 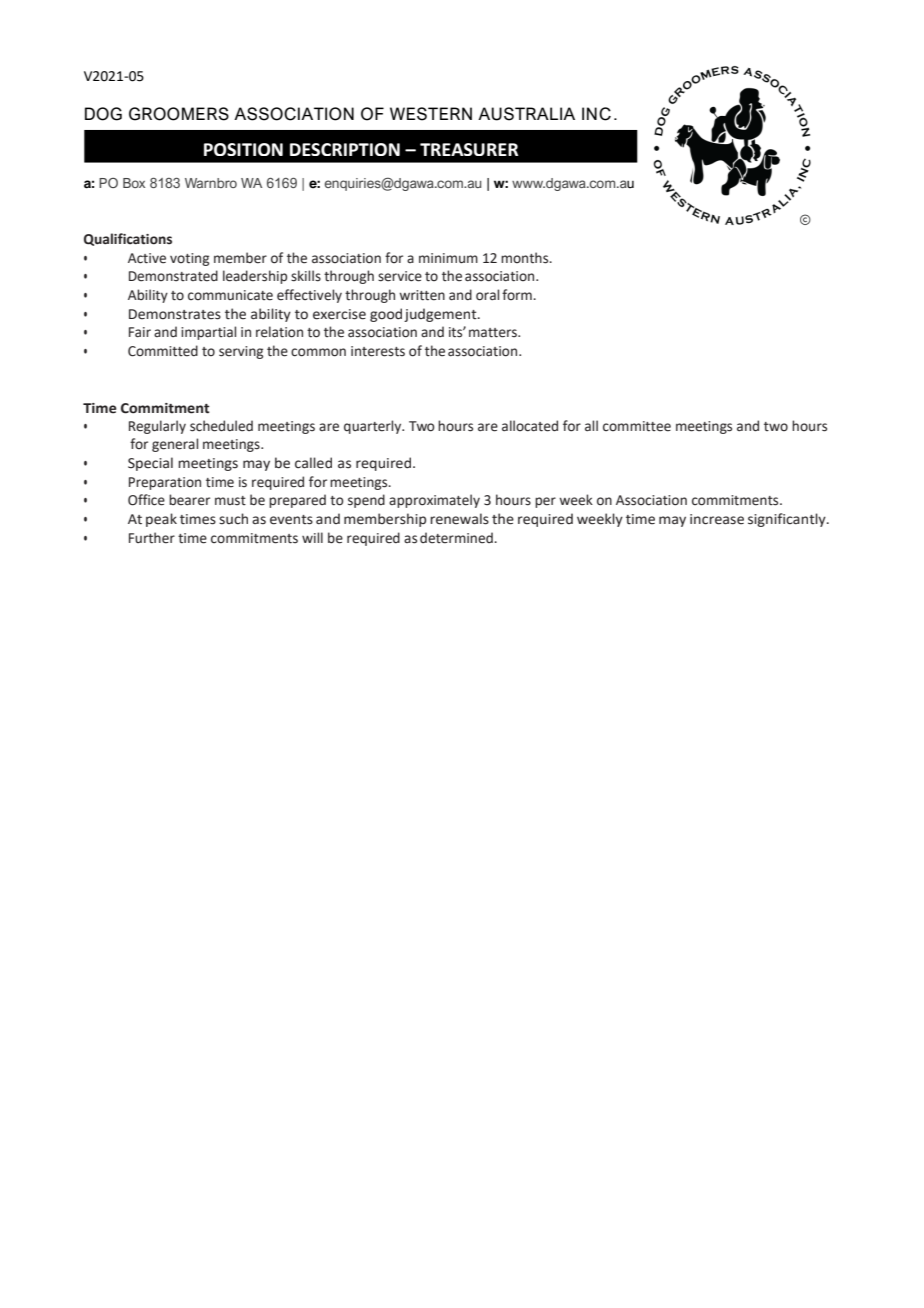 I want to click on AUSTRALIA, so click(x=526, y=114).
